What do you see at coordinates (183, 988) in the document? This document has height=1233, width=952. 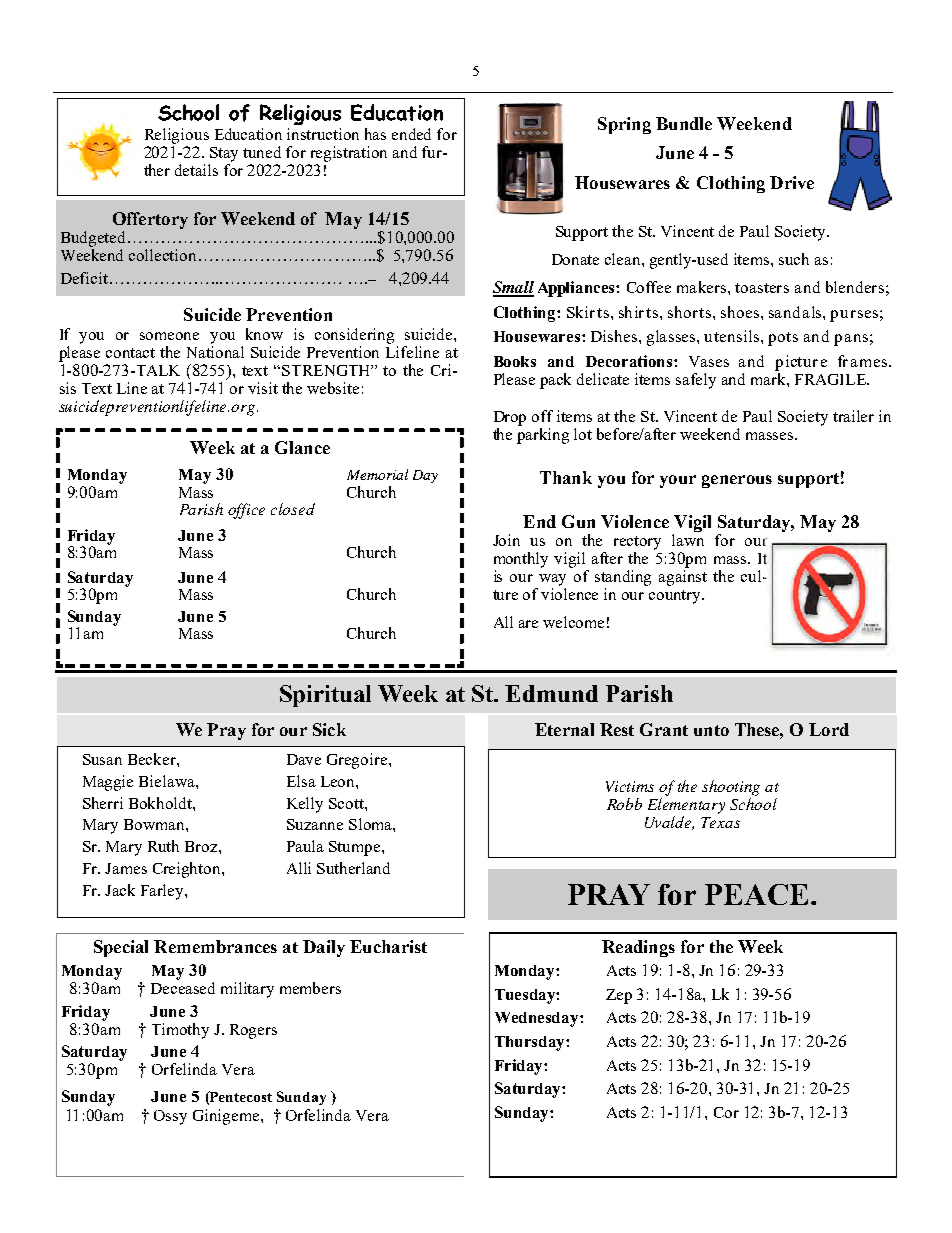 I see `Deceased` at bounding box center [183, 988].
